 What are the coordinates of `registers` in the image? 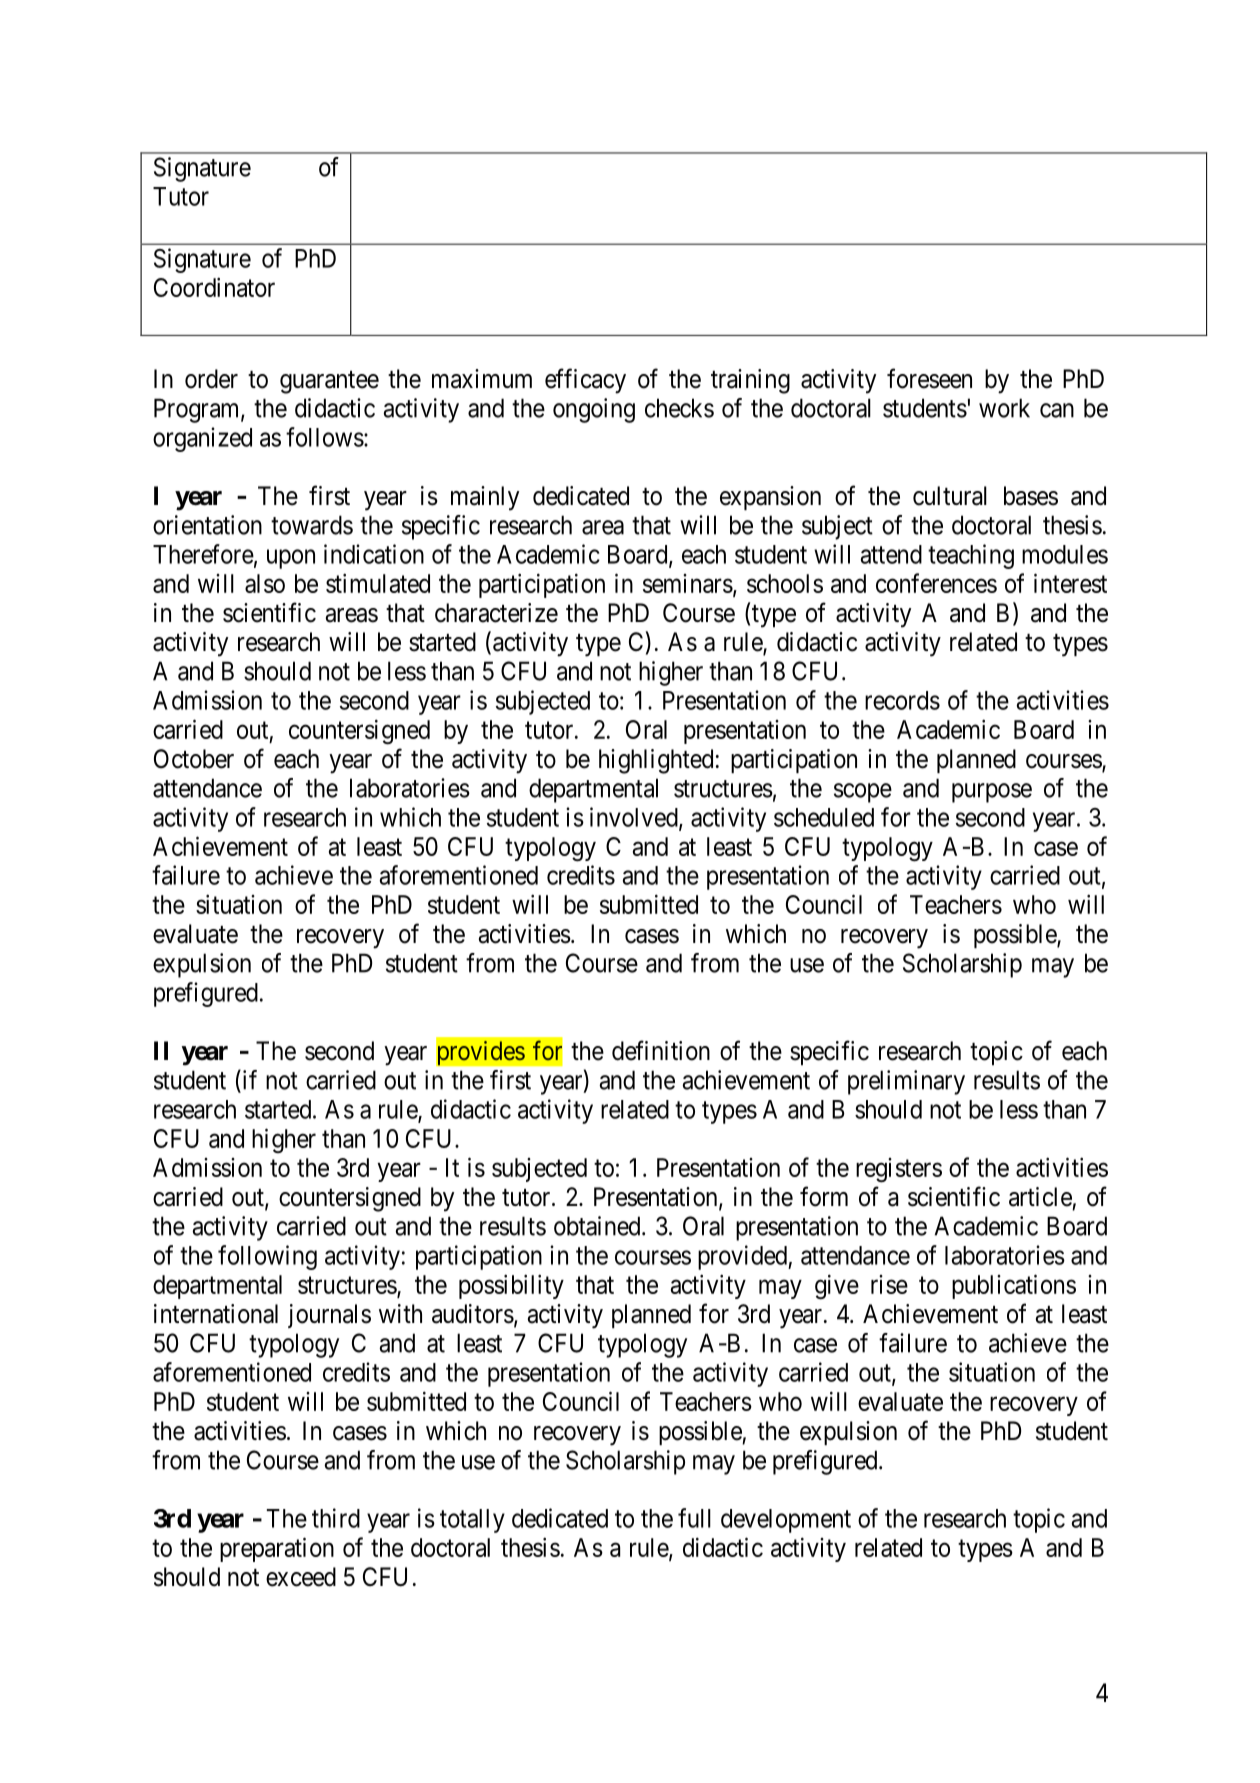 It's located at (899, 1170).
